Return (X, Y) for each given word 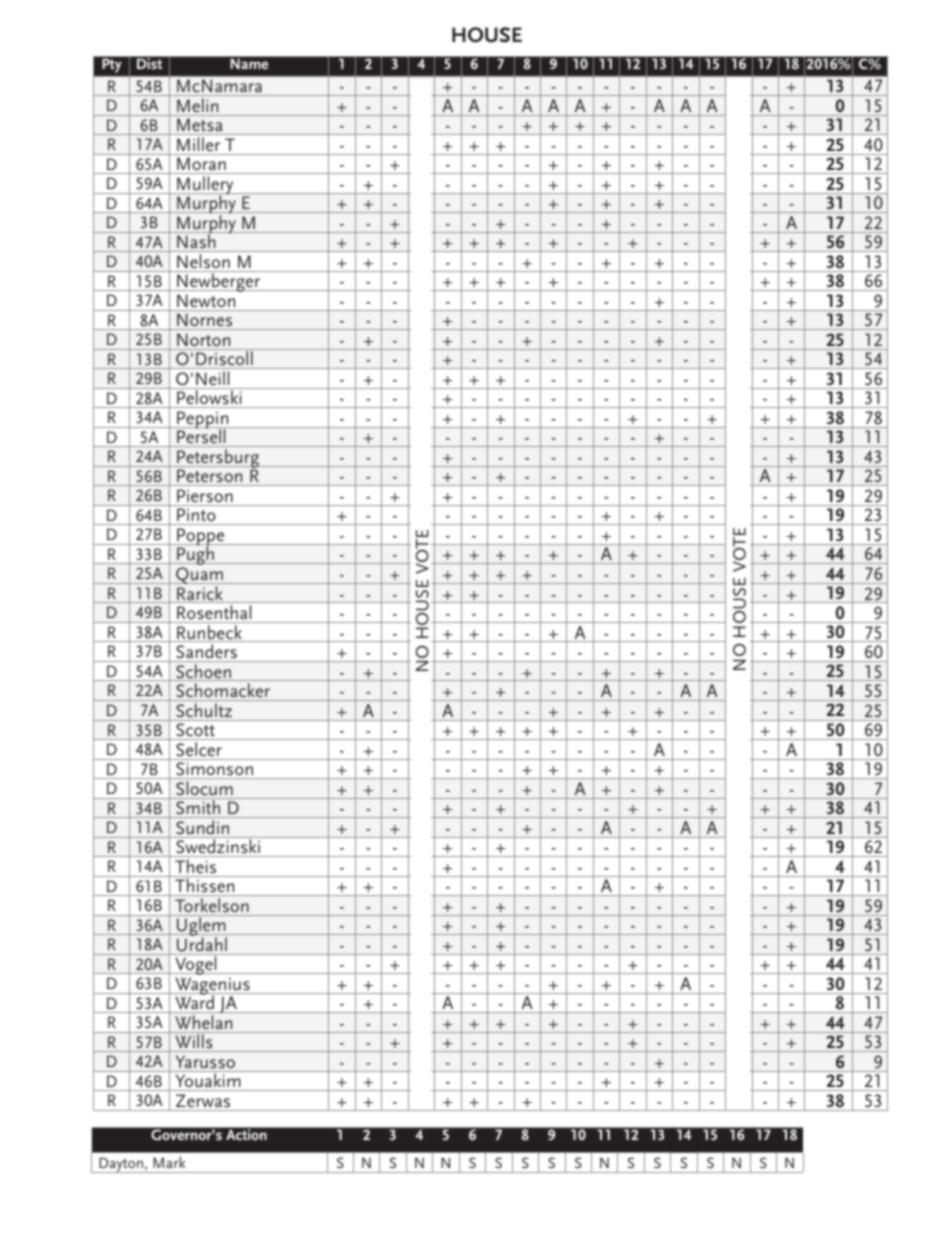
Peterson (210, 477)
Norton (203, 339)
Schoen (204, 672)
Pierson (205, 496)
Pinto (196, 516)
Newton (206, 300)
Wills (194, 1043)
